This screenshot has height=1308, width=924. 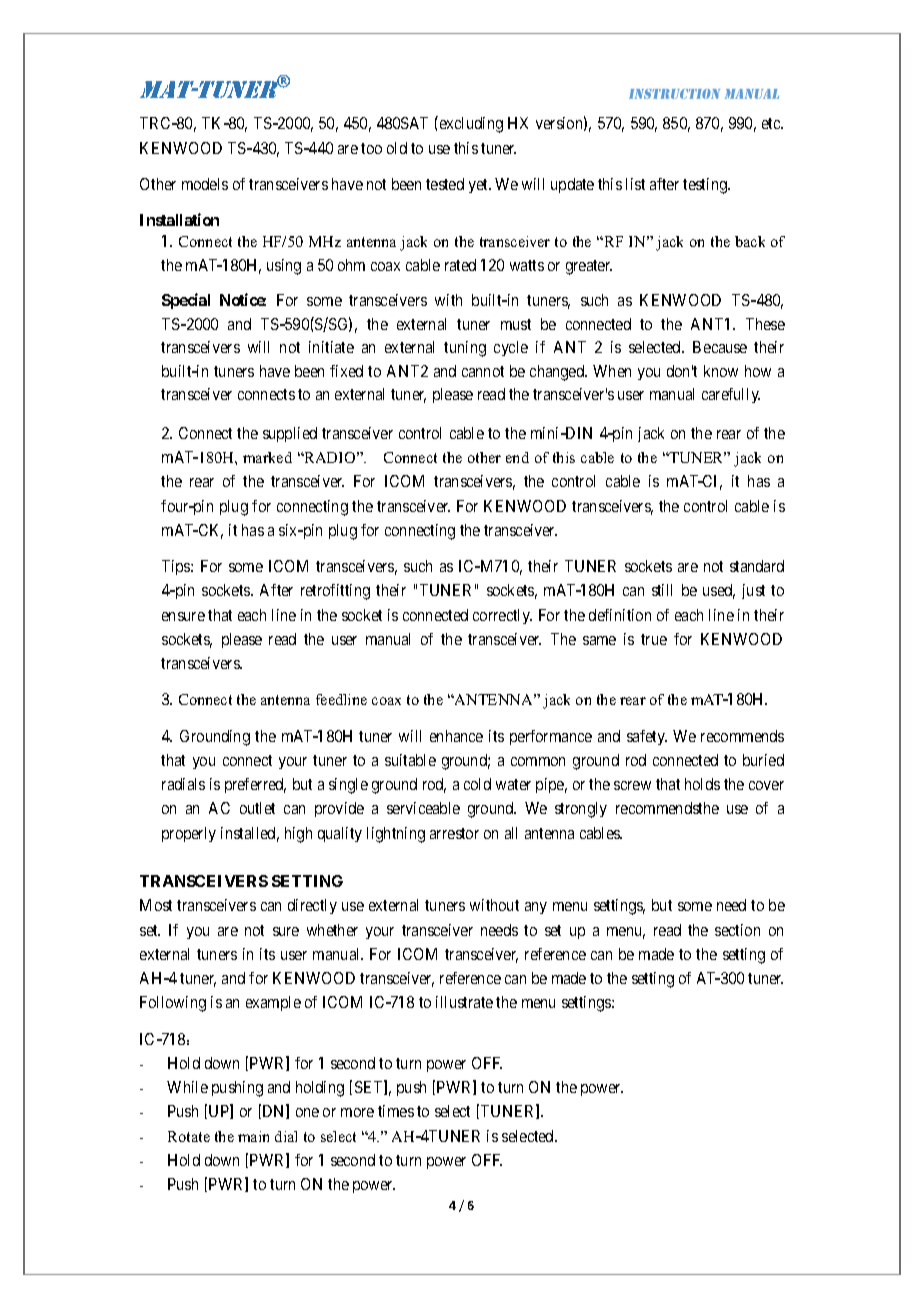 I want to click on screw, so click(x=632, y=785).
